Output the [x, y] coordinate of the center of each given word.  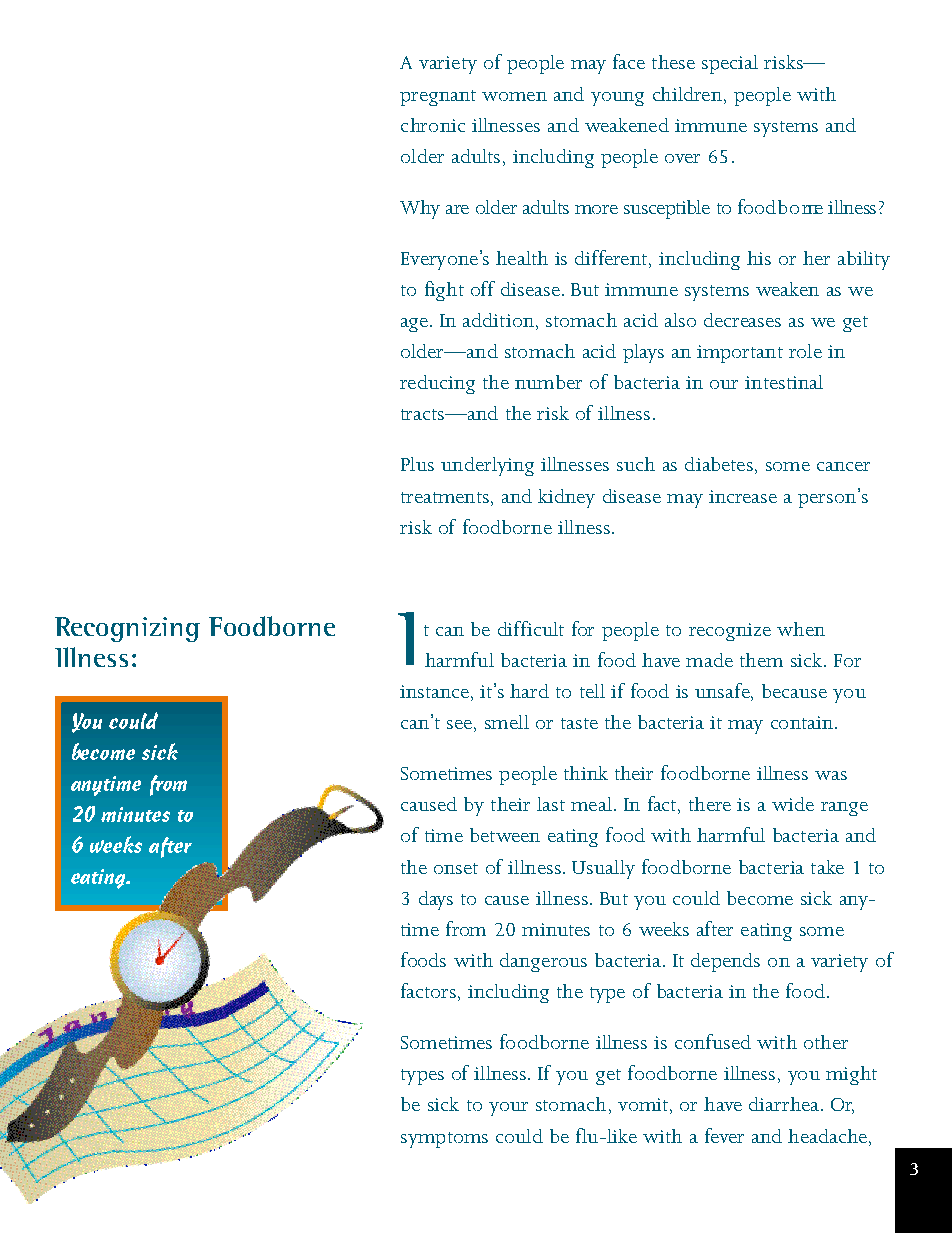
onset [456, 868]
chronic [433, 125]
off [483, 288]
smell [507, 722]
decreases [742, 320]
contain [802, 722]
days [436, 900]
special [730, 64]
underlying [487, 466]
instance [434, 691]
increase [743, 496]
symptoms [444, 1140]
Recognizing [127, 629]
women [514, 96]
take [827, 867]
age [414, 325]
